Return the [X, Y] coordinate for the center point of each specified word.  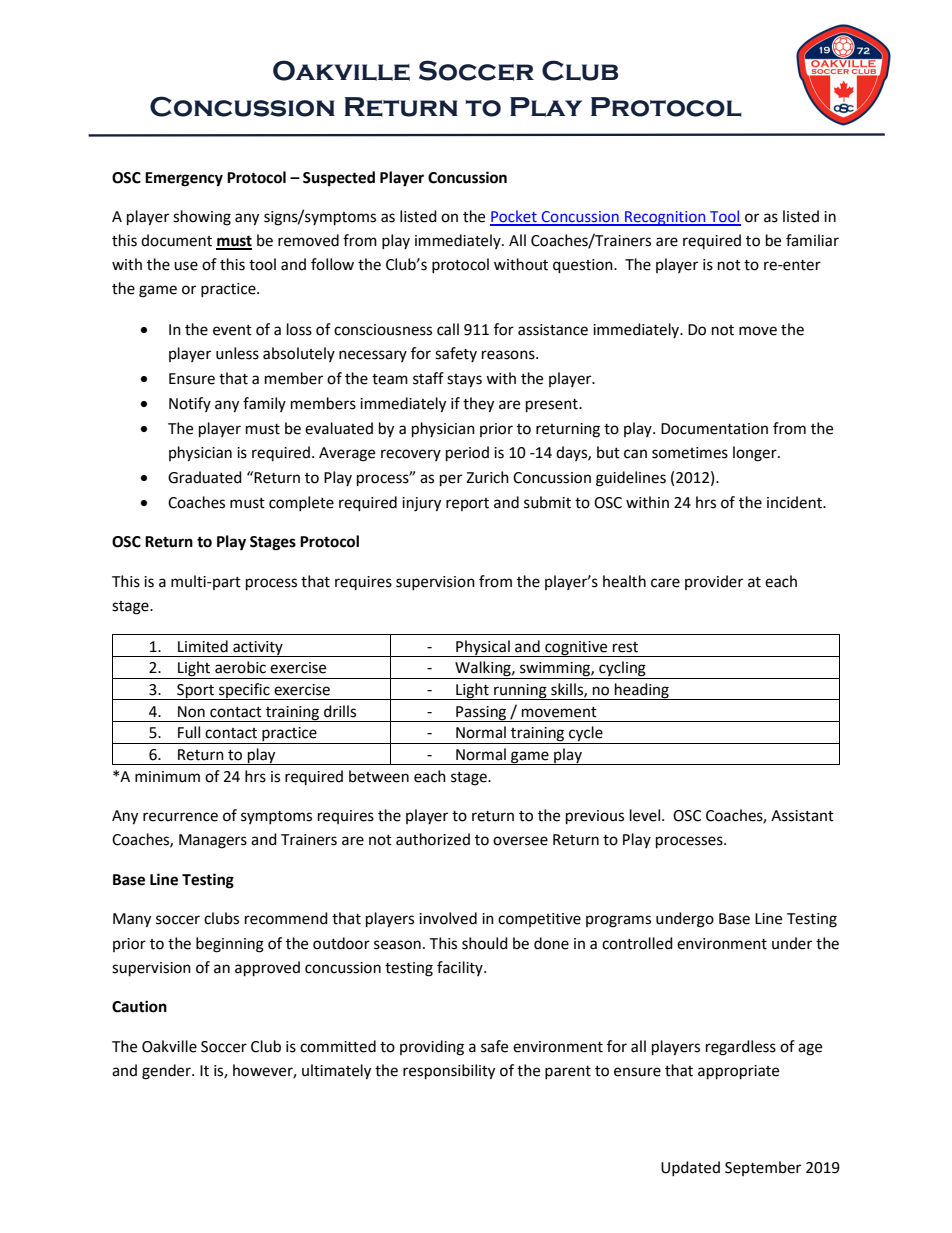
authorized [433, 839]
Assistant [802, 816]
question [584, 266]
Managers [213, 841]
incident [796, 502]
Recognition [665, 218]
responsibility [449, 1072]
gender [167, 1072]
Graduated [205, 477]
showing [202, 218]
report [467, 504]
